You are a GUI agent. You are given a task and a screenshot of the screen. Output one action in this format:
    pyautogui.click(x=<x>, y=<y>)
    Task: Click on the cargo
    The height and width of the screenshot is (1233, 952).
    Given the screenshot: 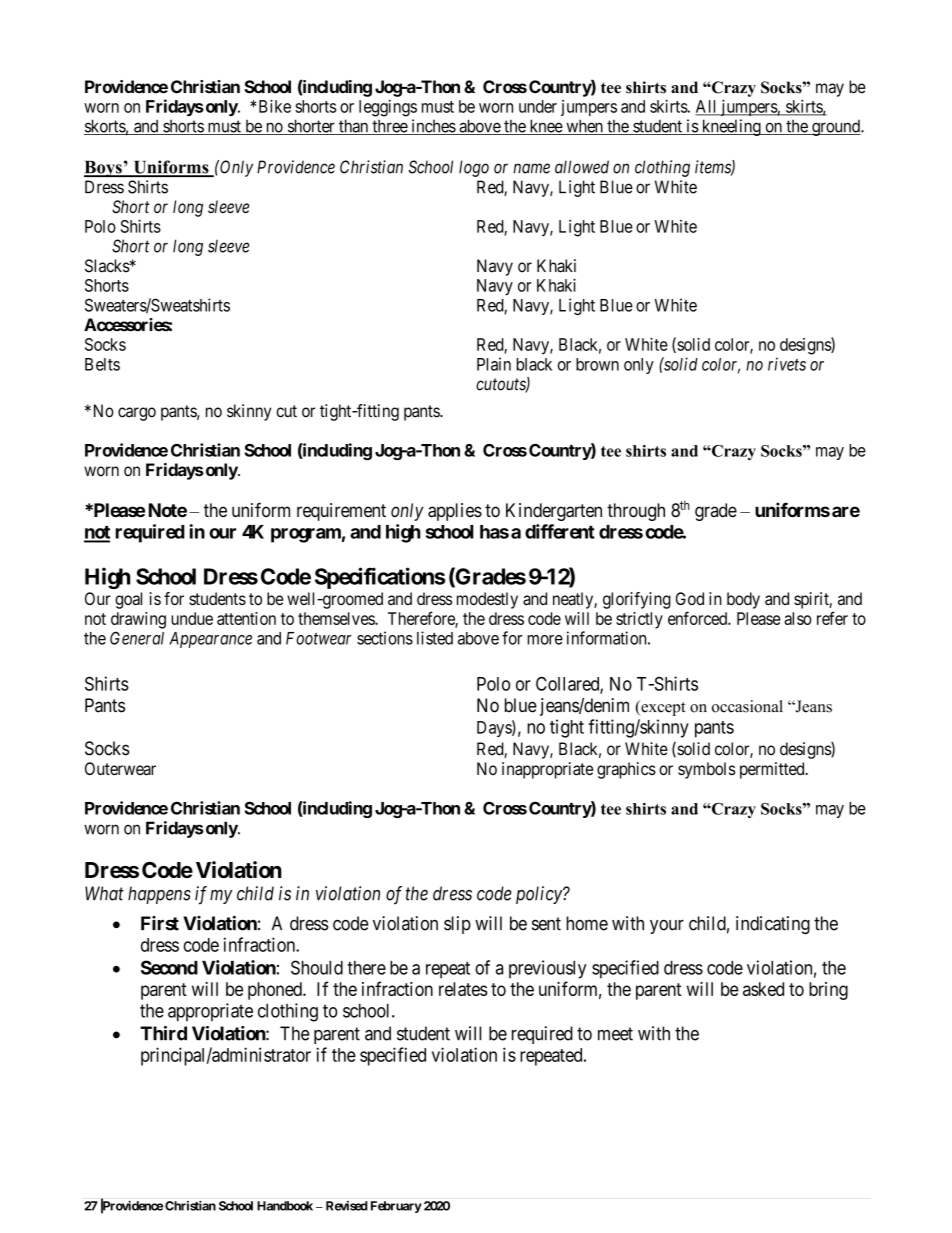 What is the action you would take?
    pyautogui.click(x=137, y=414)
